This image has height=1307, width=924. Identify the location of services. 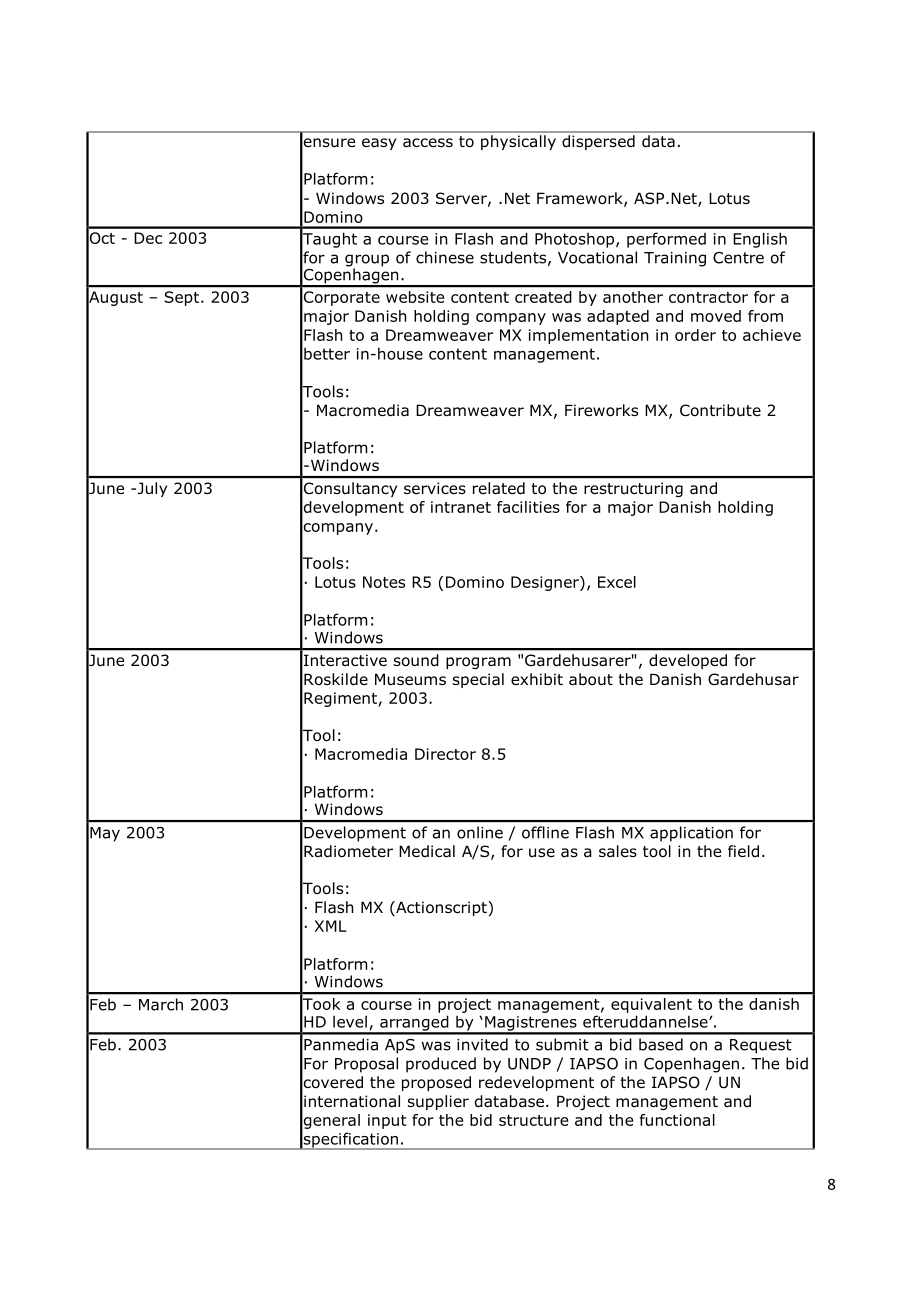
(435, 488).
